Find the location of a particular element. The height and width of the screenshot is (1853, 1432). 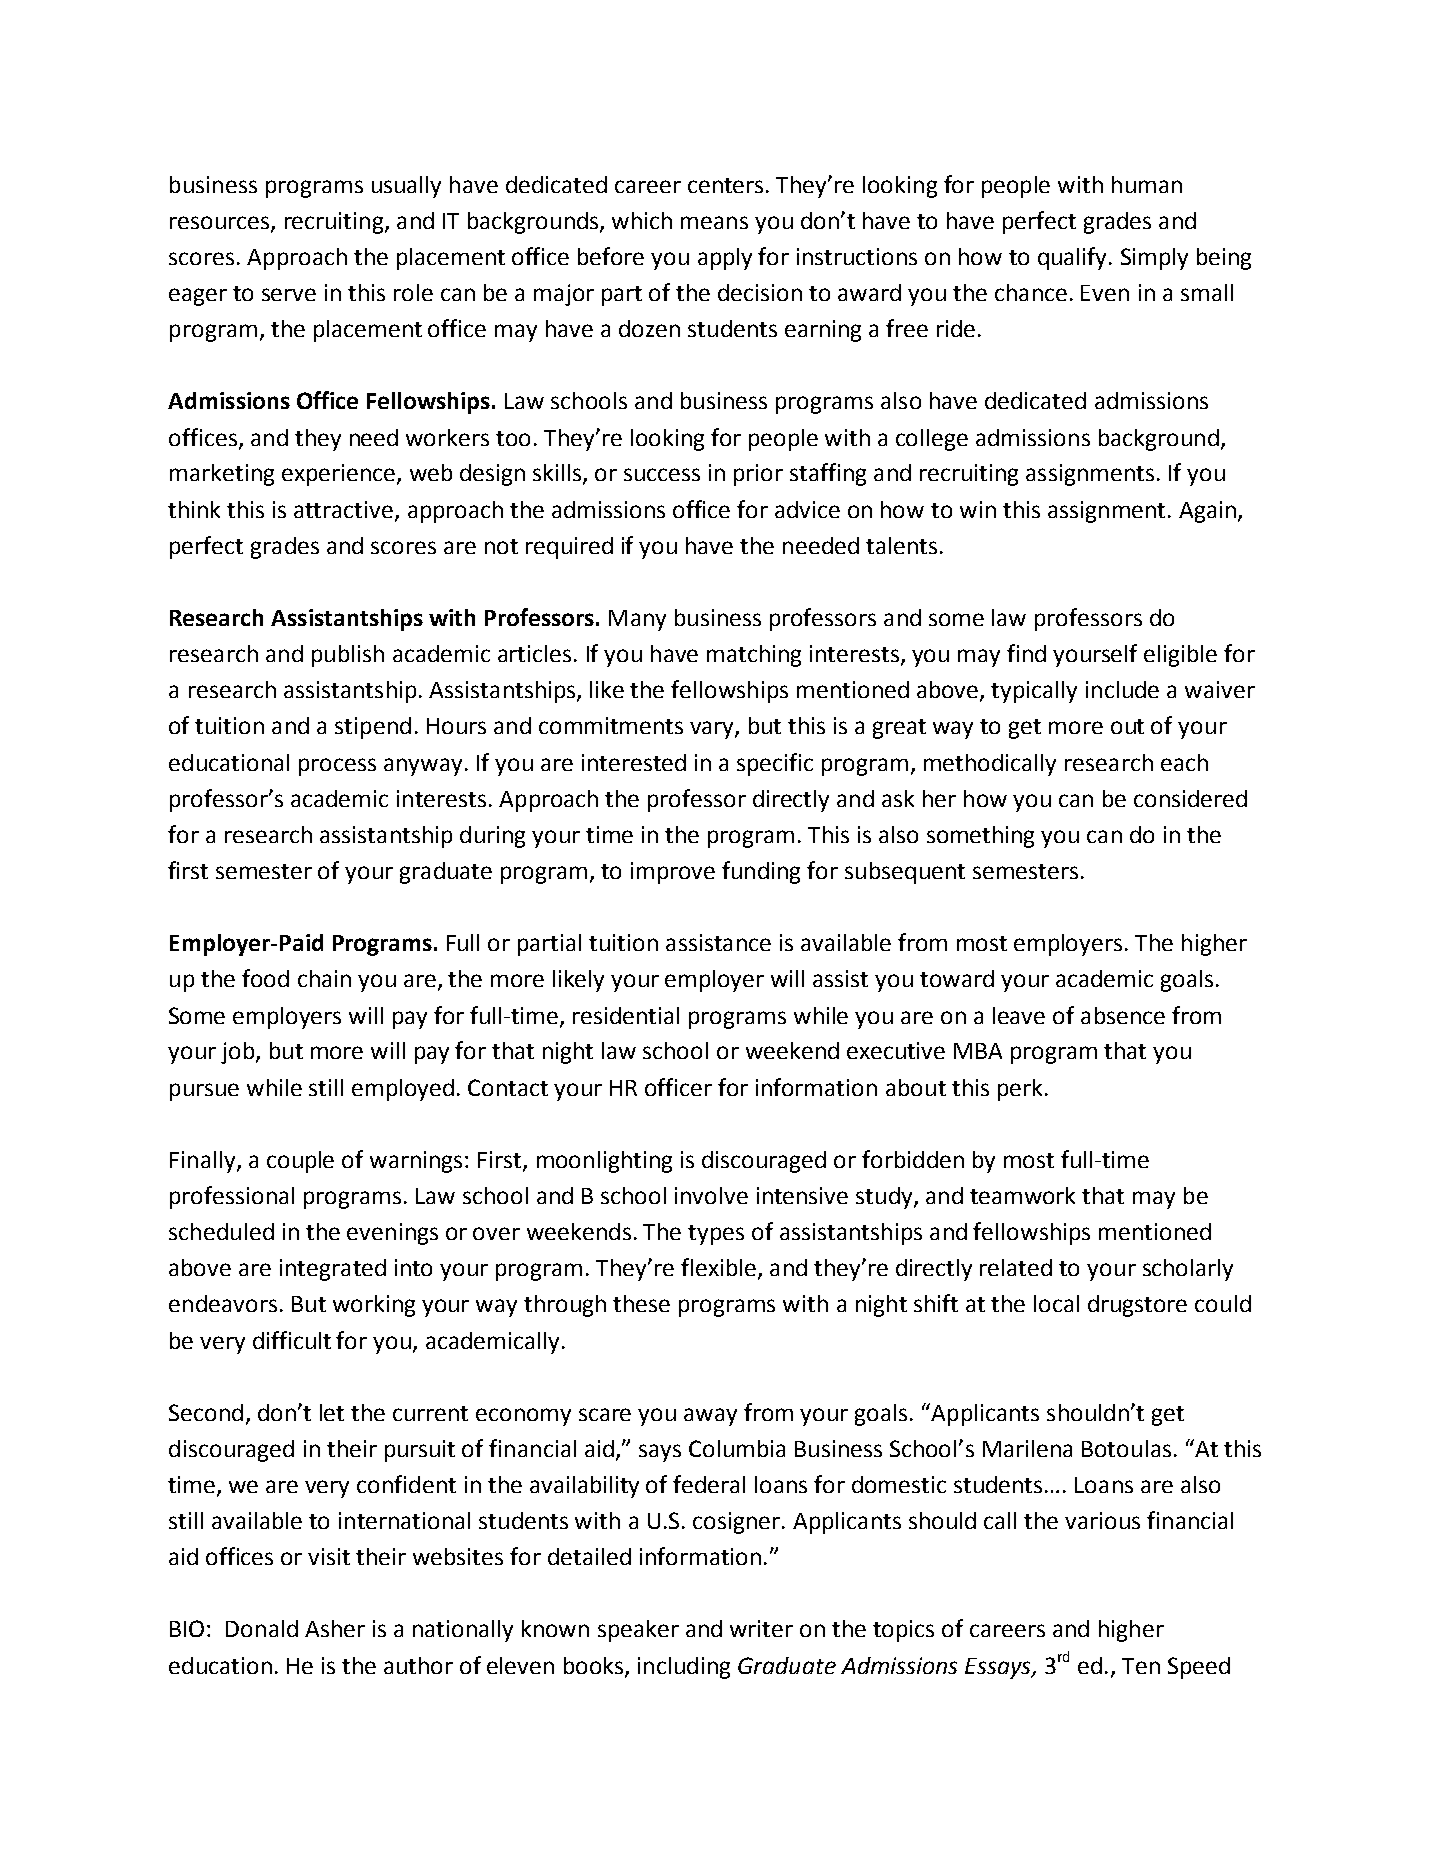

teamwork is located at coordinates (1022, 1195).
